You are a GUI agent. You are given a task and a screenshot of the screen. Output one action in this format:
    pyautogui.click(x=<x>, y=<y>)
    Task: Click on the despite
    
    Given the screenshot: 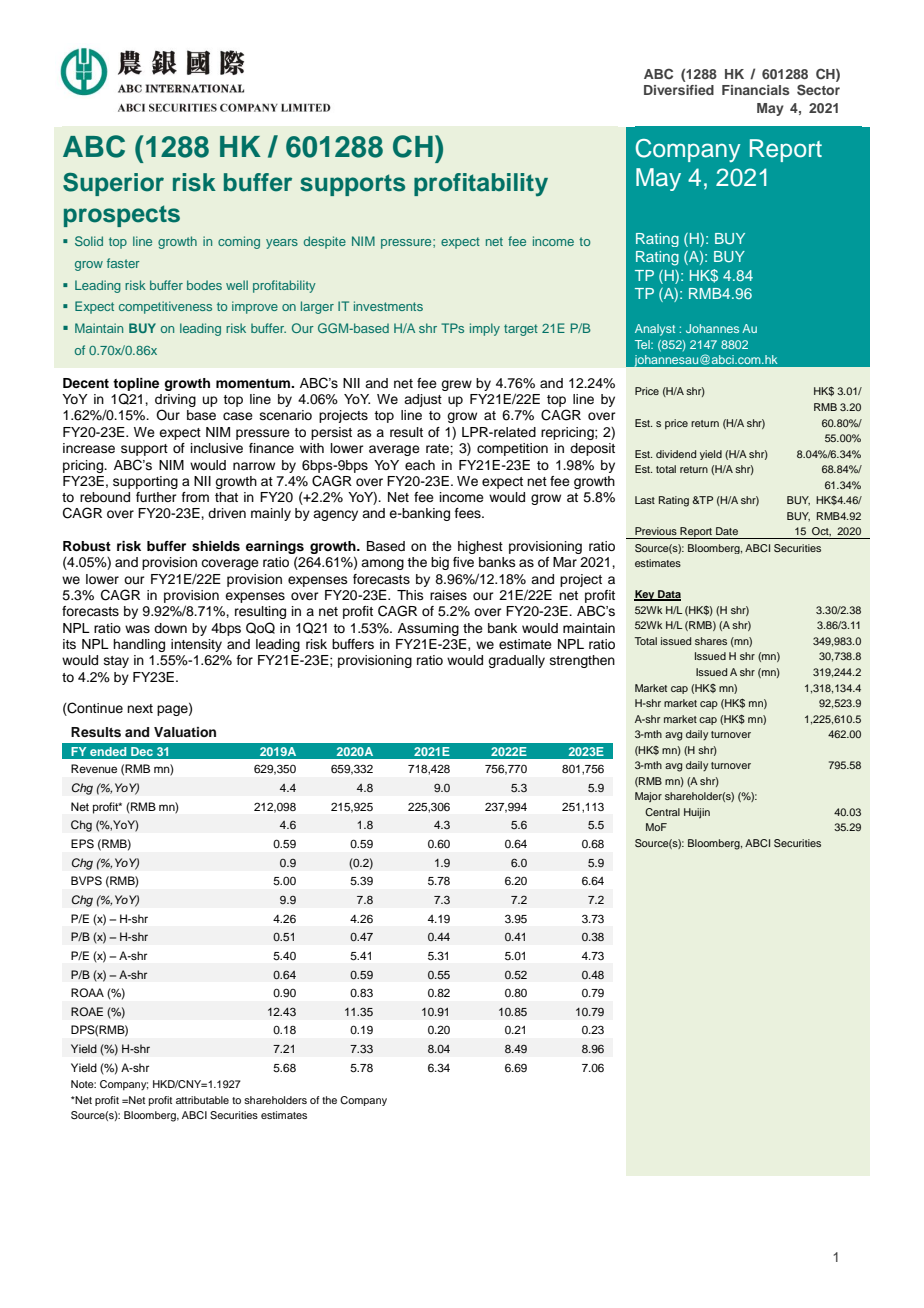 What is the action you would take?
    pyautogui.click(x=325, y=242)
